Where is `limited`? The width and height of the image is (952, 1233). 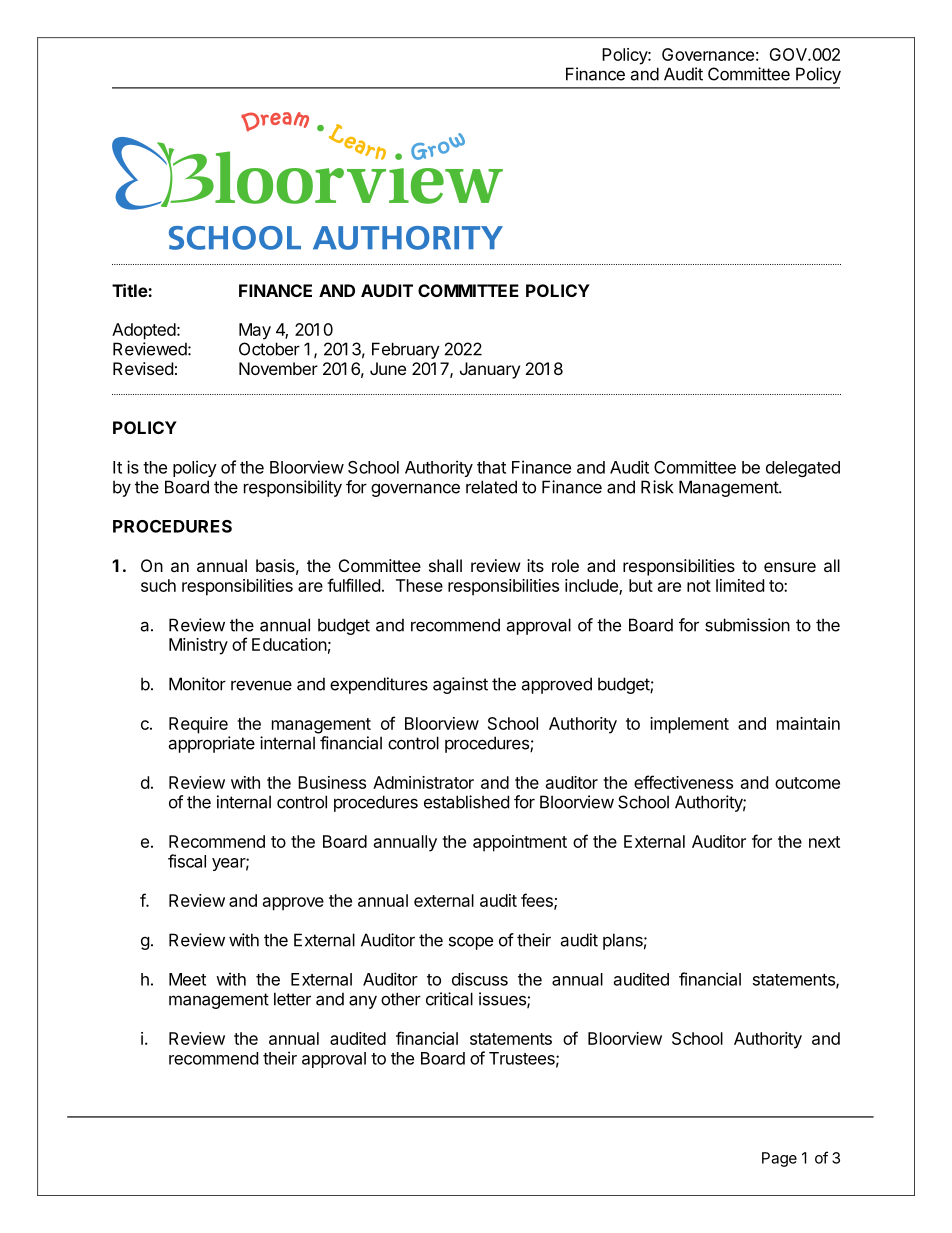
limited is located at coordinates (740, 585).
